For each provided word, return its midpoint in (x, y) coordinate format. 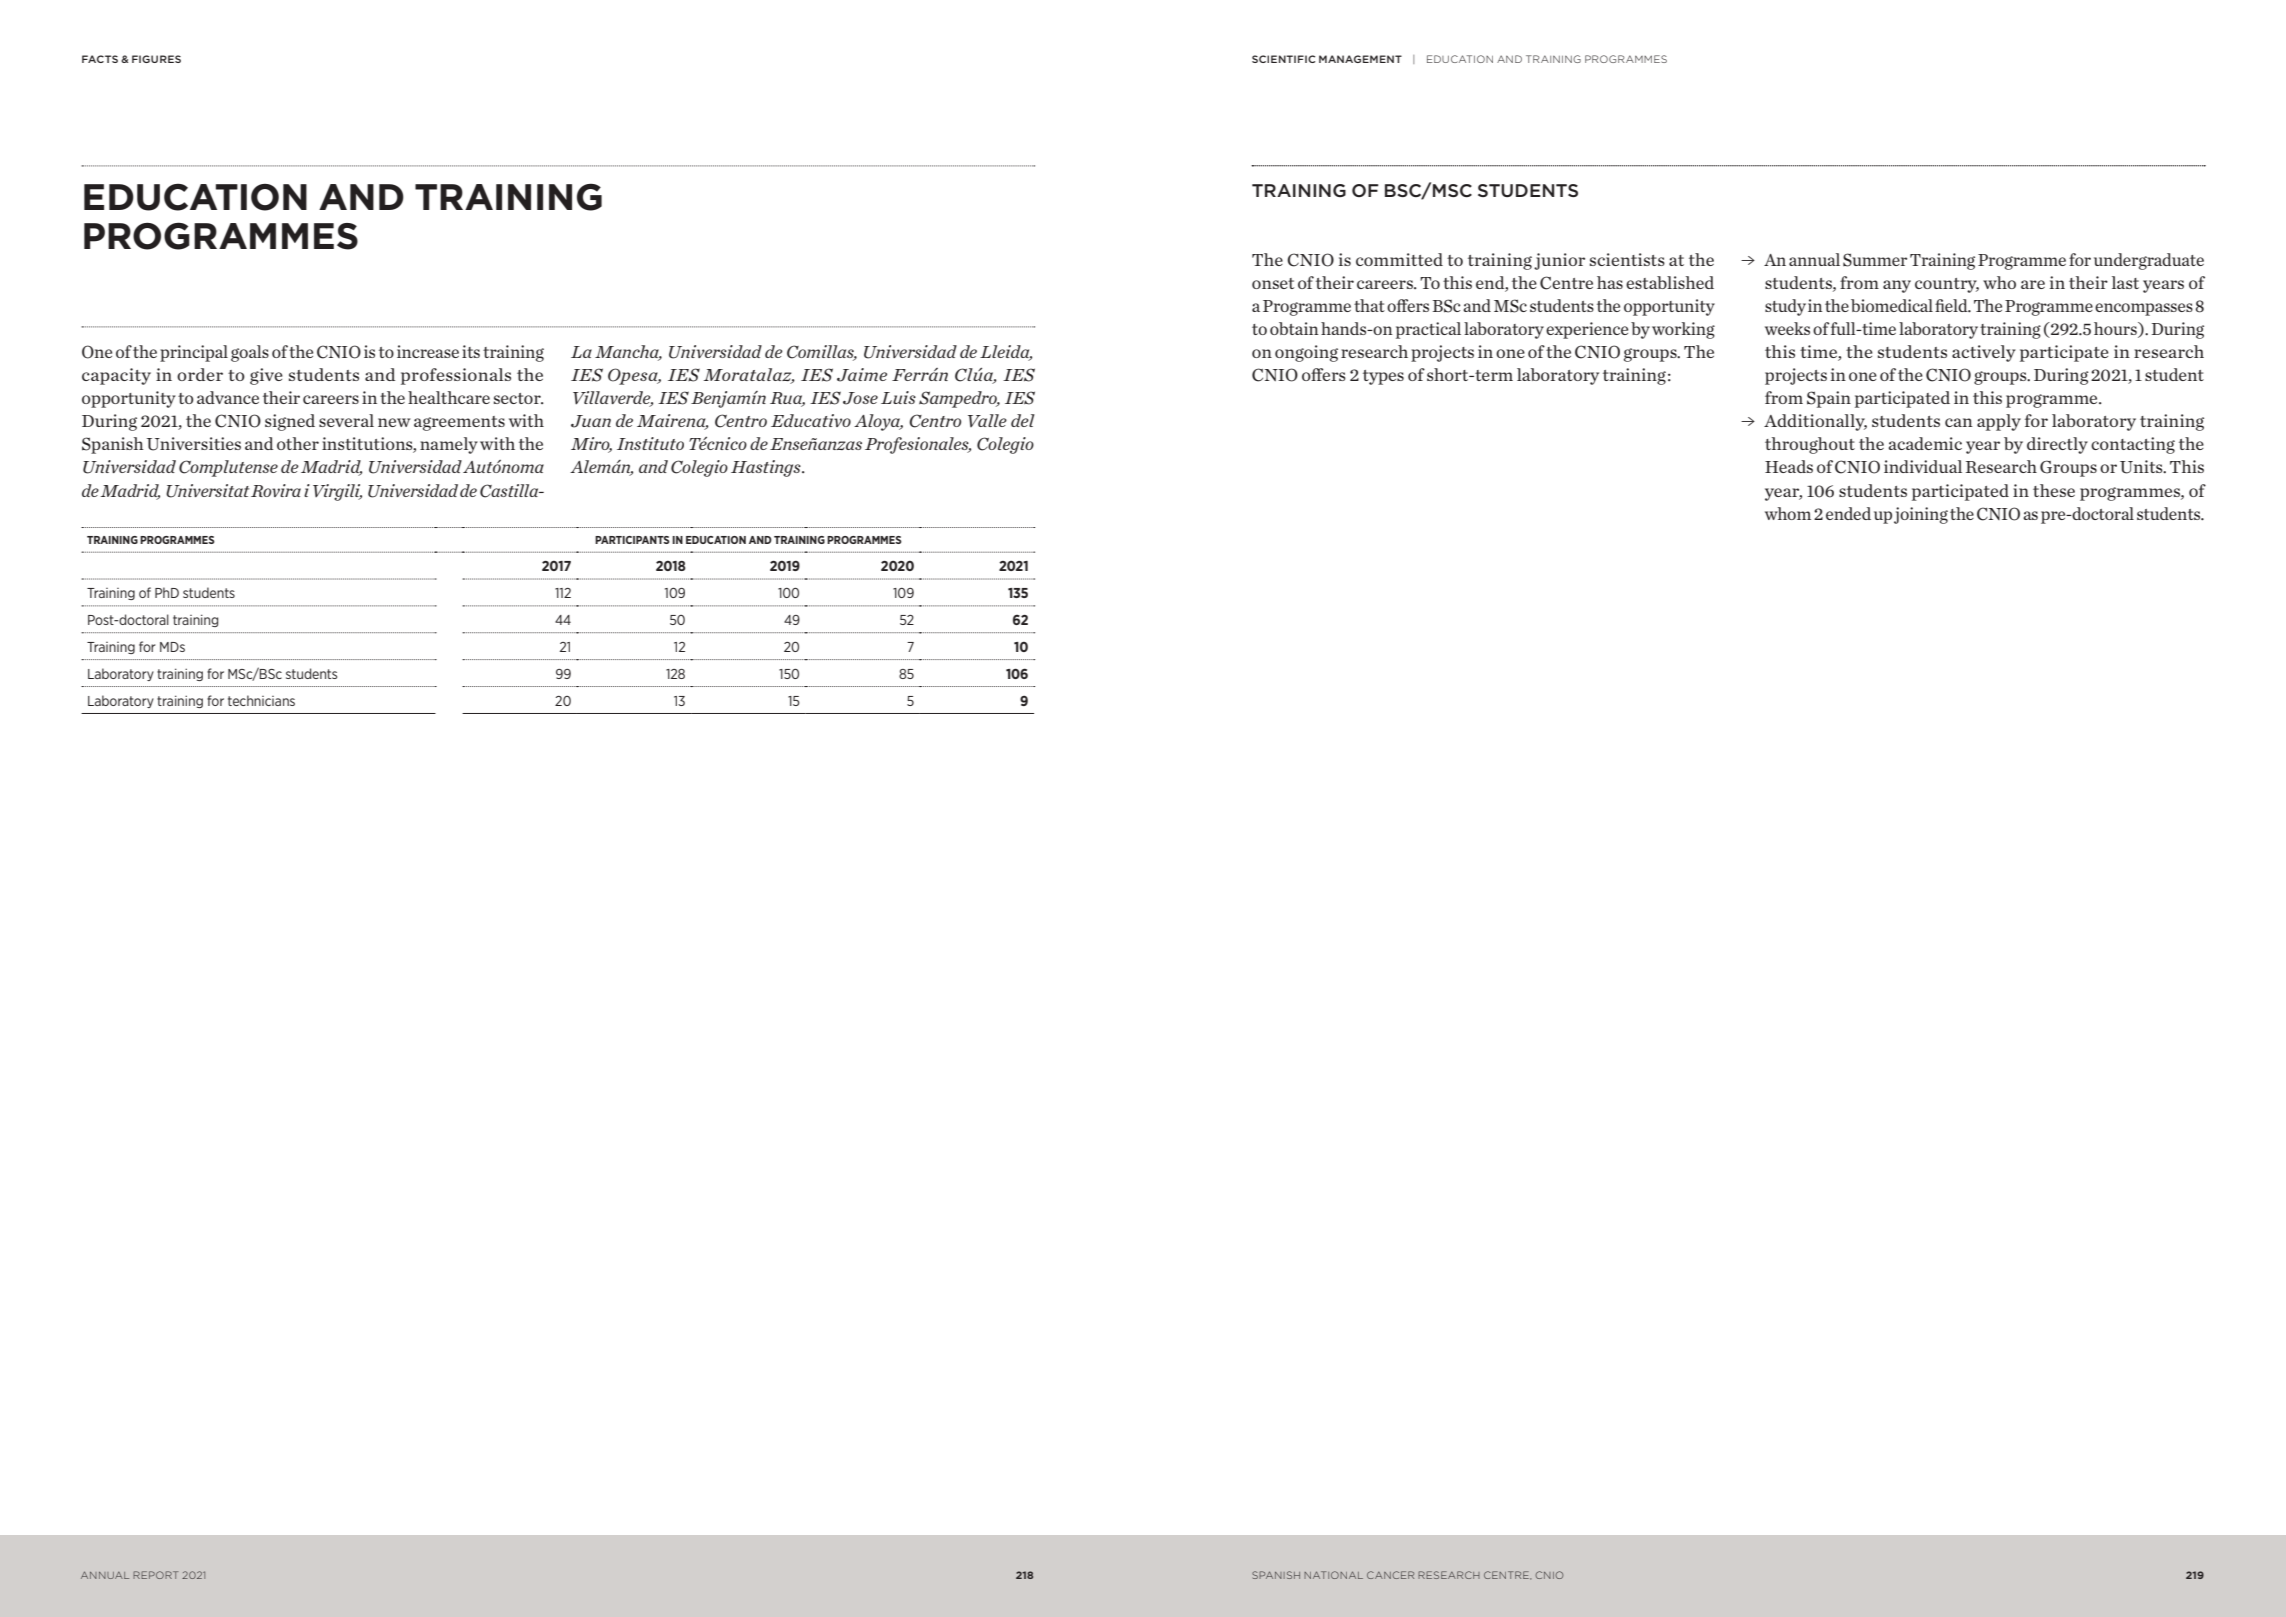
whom (1788, 513)
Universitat (208, 491)
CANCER (1390, 1575)
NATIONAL (1333, 1575)
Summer (1875, 260)
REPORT (155, 1575)
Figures (156, 59)
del (1023, 420)
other (298, 443)
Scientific (1283, 59)
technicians (261, 700)
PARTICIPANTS (632, 540)
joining (1921, 515)
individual (1923, 466)
